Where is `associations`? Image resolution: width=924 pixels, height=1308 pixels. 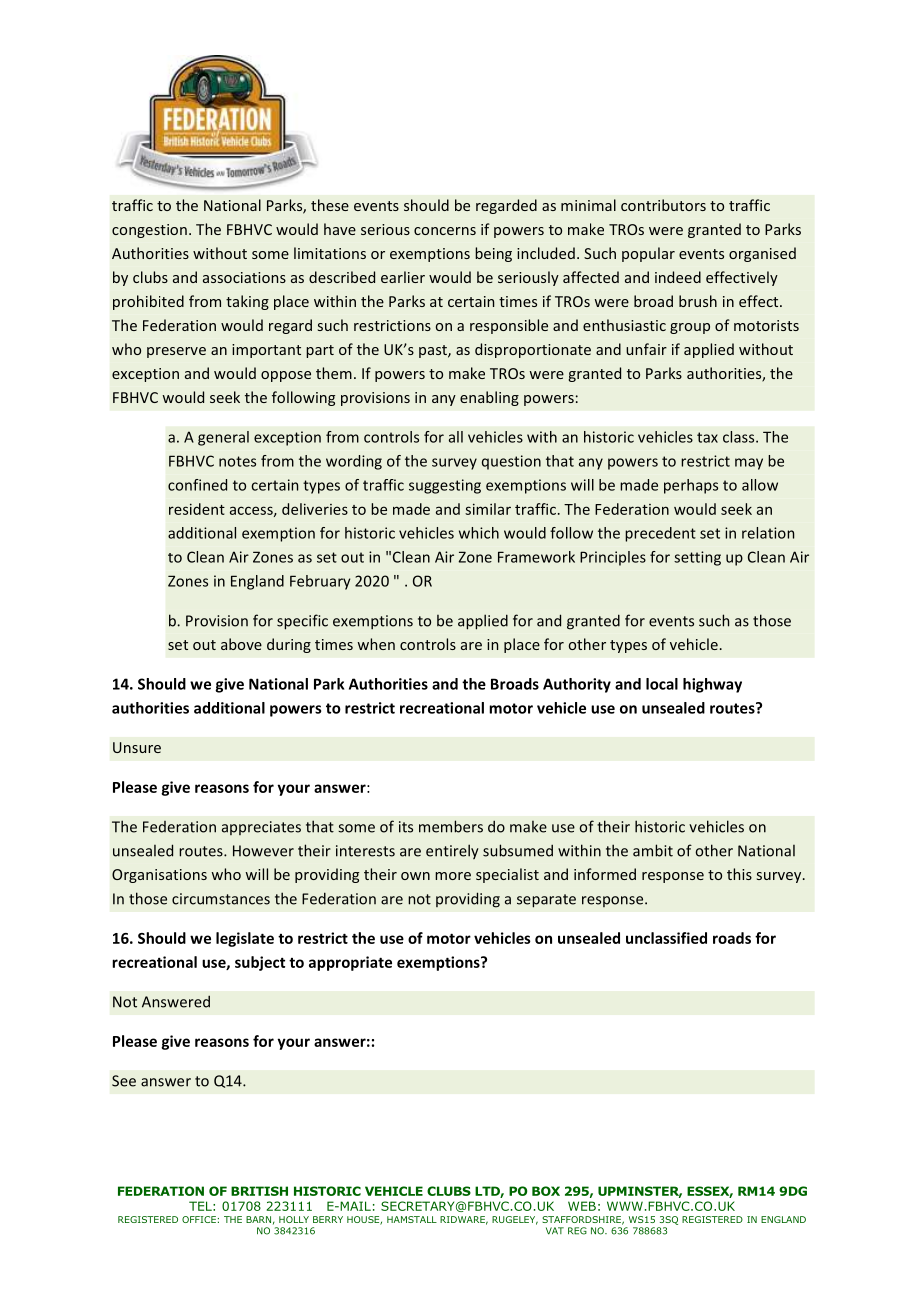
associations is located at coordinates (244, 277).
